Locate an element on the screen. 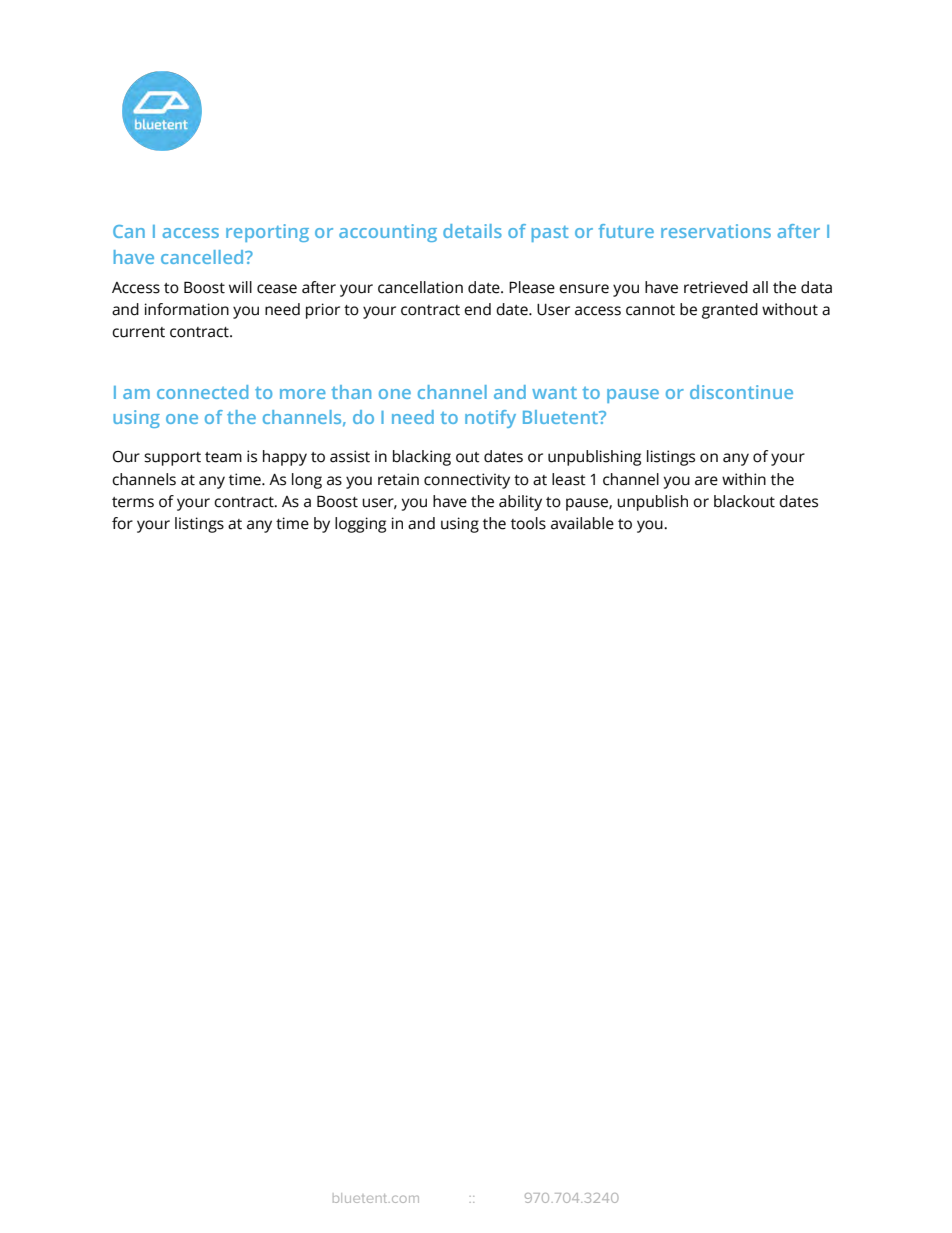  team is located at coordinates (223, 457).
